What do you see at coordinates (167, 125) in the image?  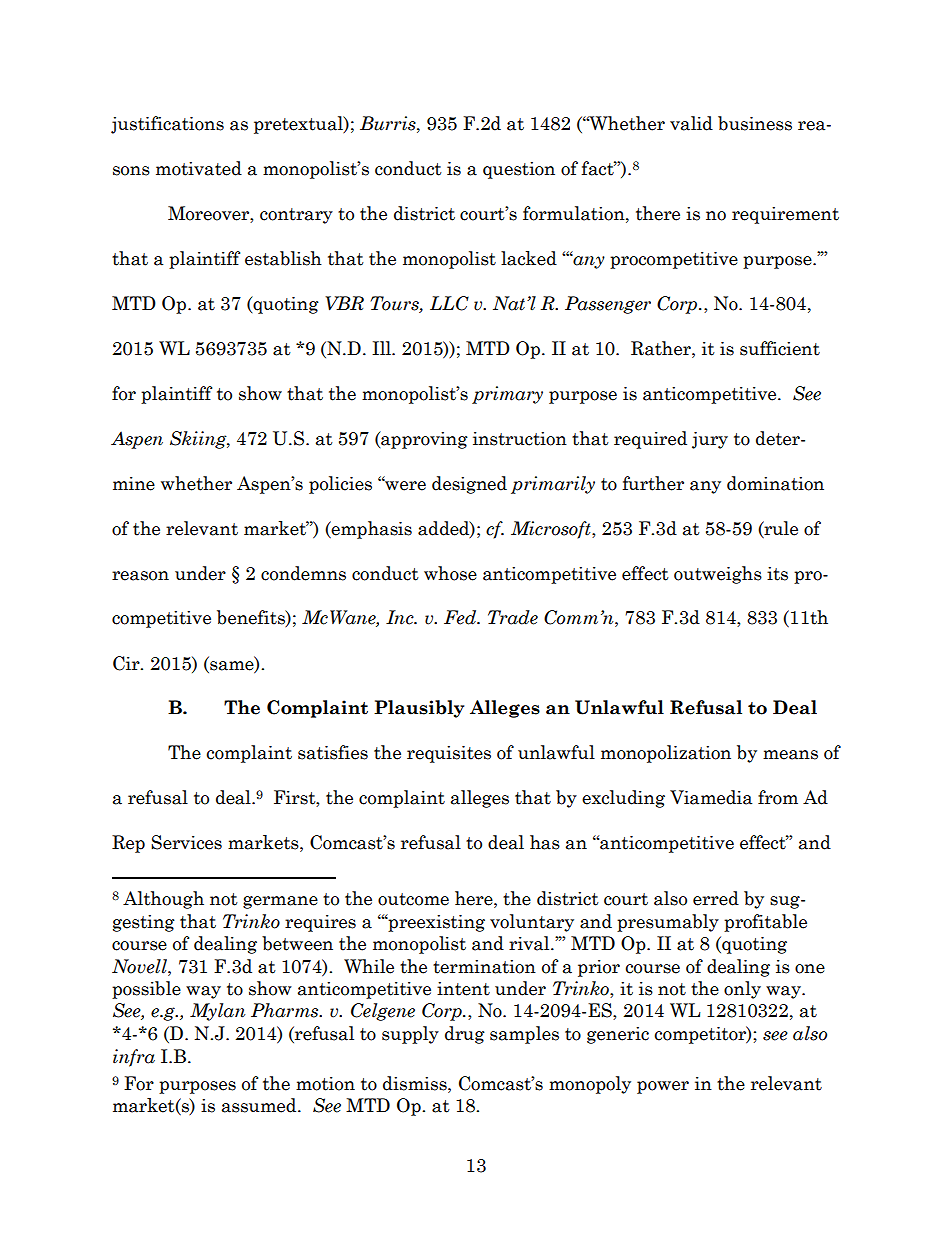 I see `justifications` at bounding box center [167, 125].
